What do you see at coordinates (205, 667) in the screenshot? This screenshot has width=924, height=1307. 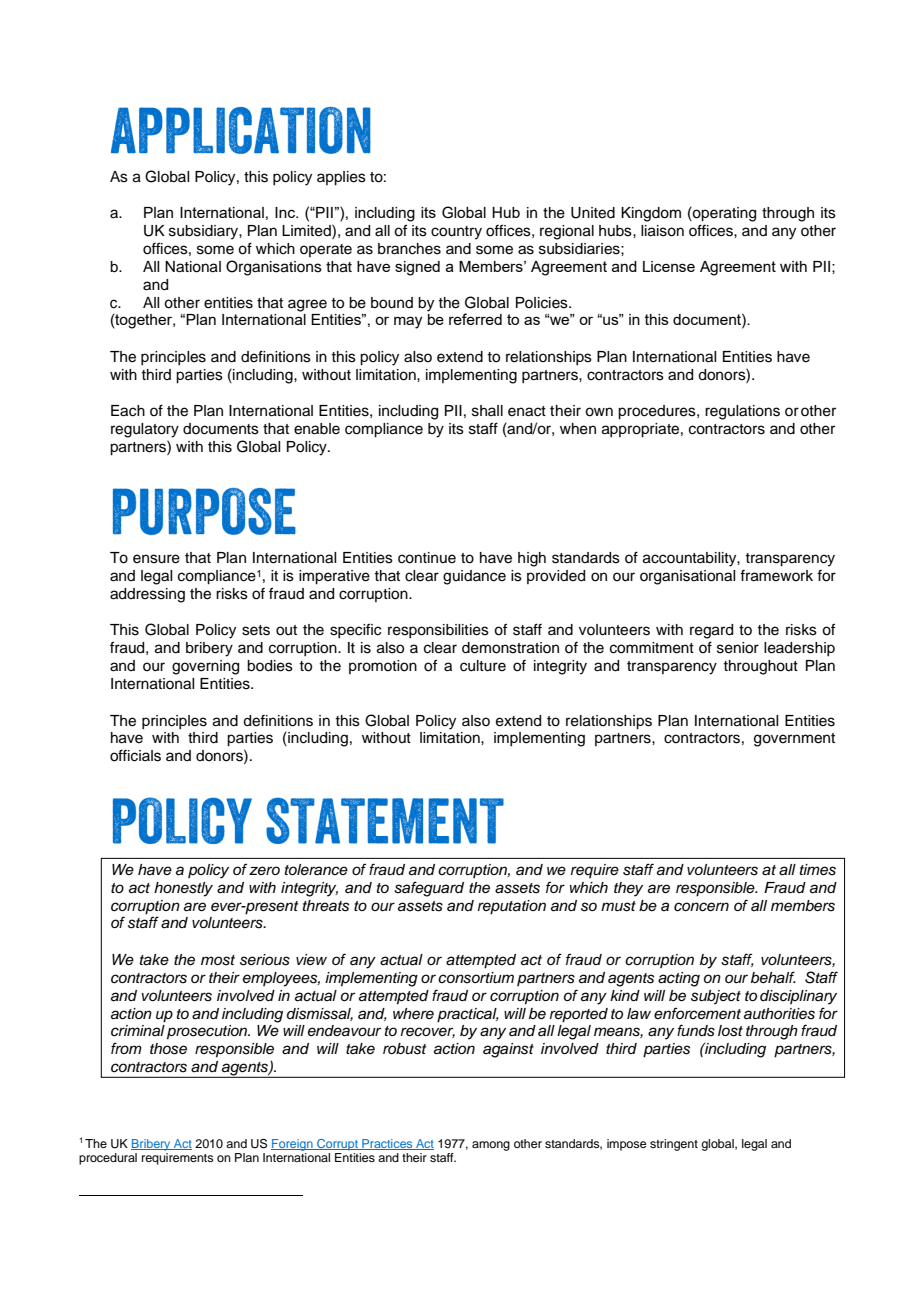 I see `governing` at bounding box center [205, 667].
